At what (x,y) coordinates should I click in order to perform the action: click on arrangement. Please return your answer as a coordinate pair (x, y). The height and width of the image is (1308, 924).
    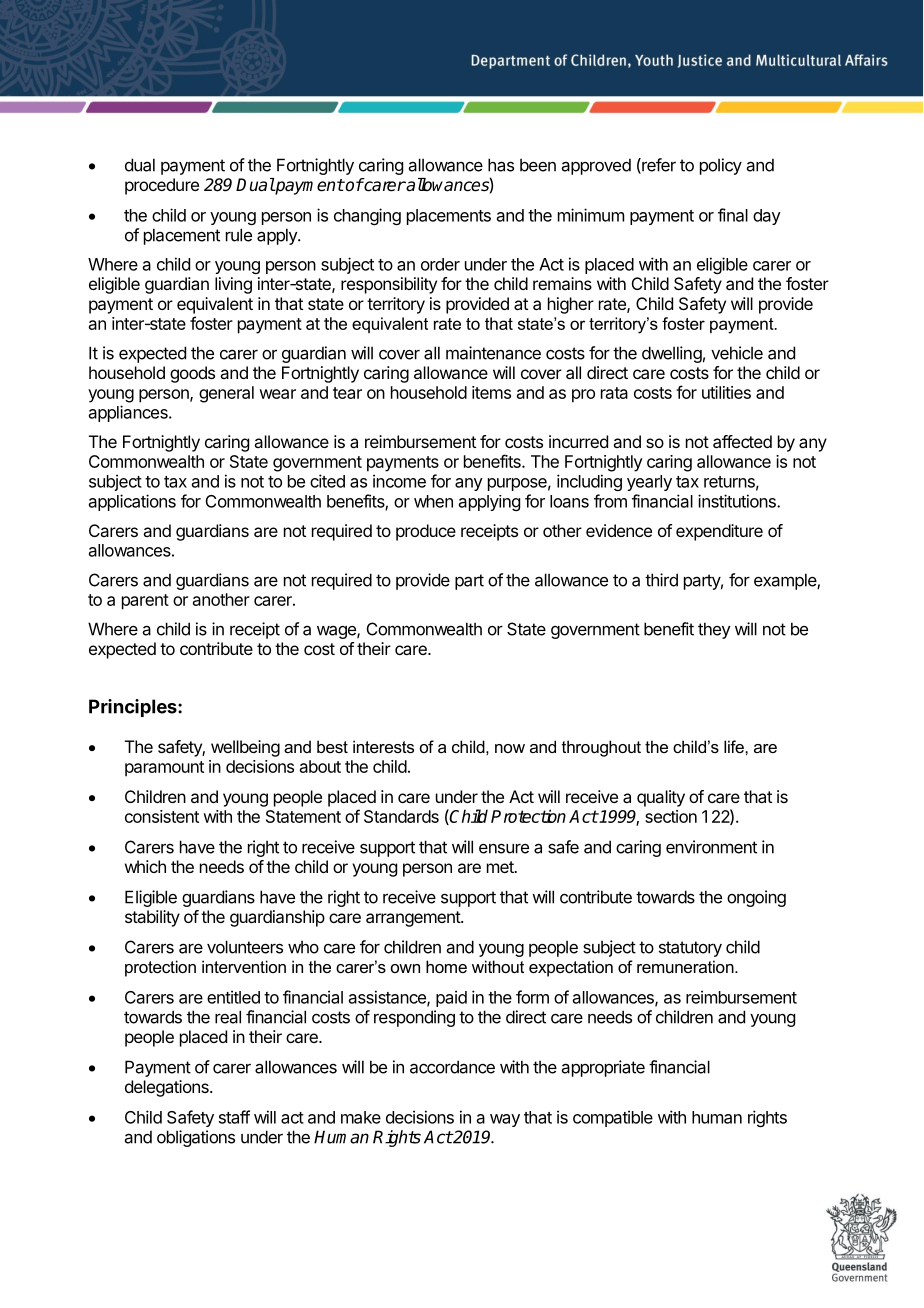
    Looking at the image, I should click on (414, 919).
